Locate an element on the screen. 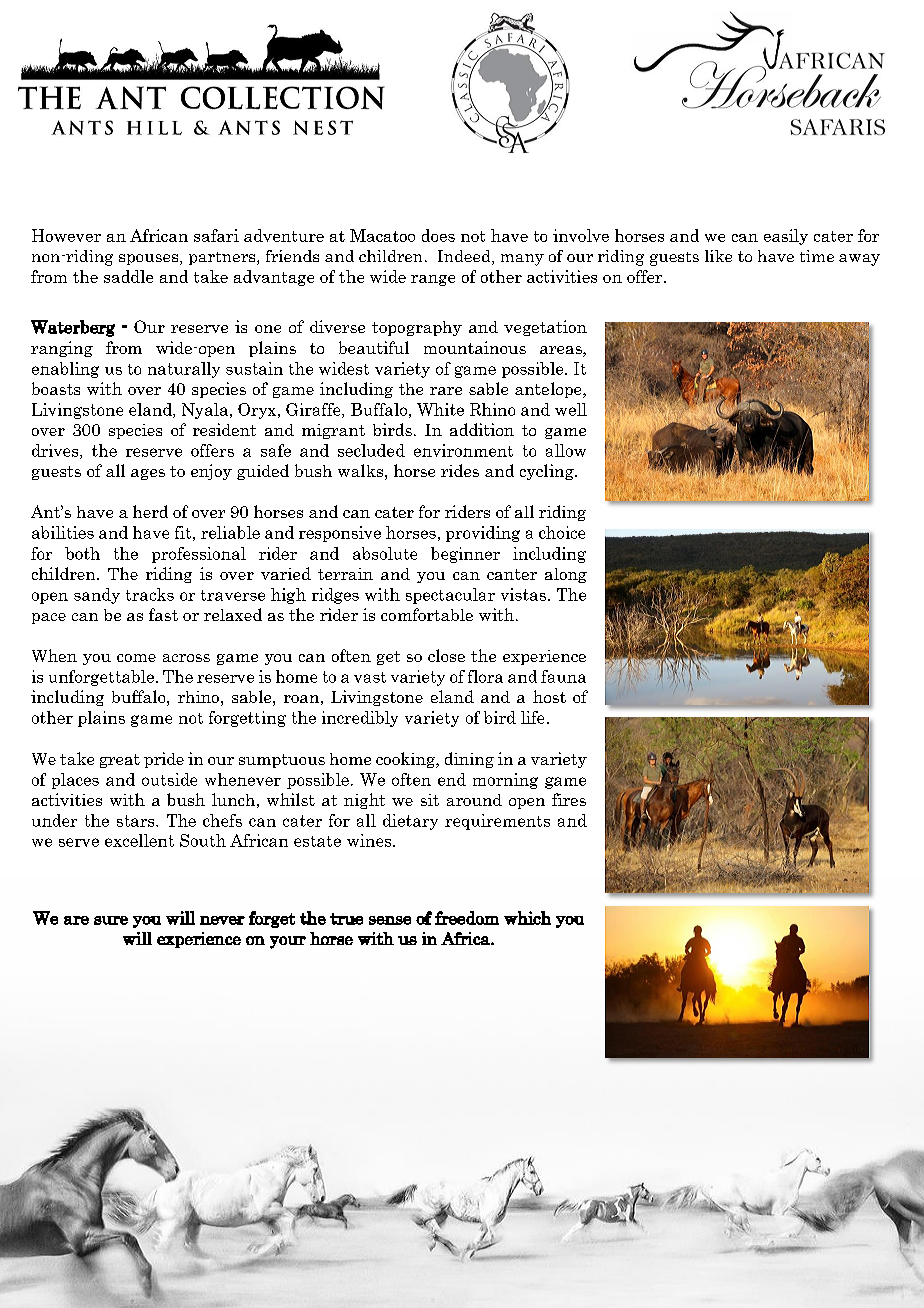 The width and height of the screenshot is (924, 1308). freedom is located at coordinates (467, 918).
